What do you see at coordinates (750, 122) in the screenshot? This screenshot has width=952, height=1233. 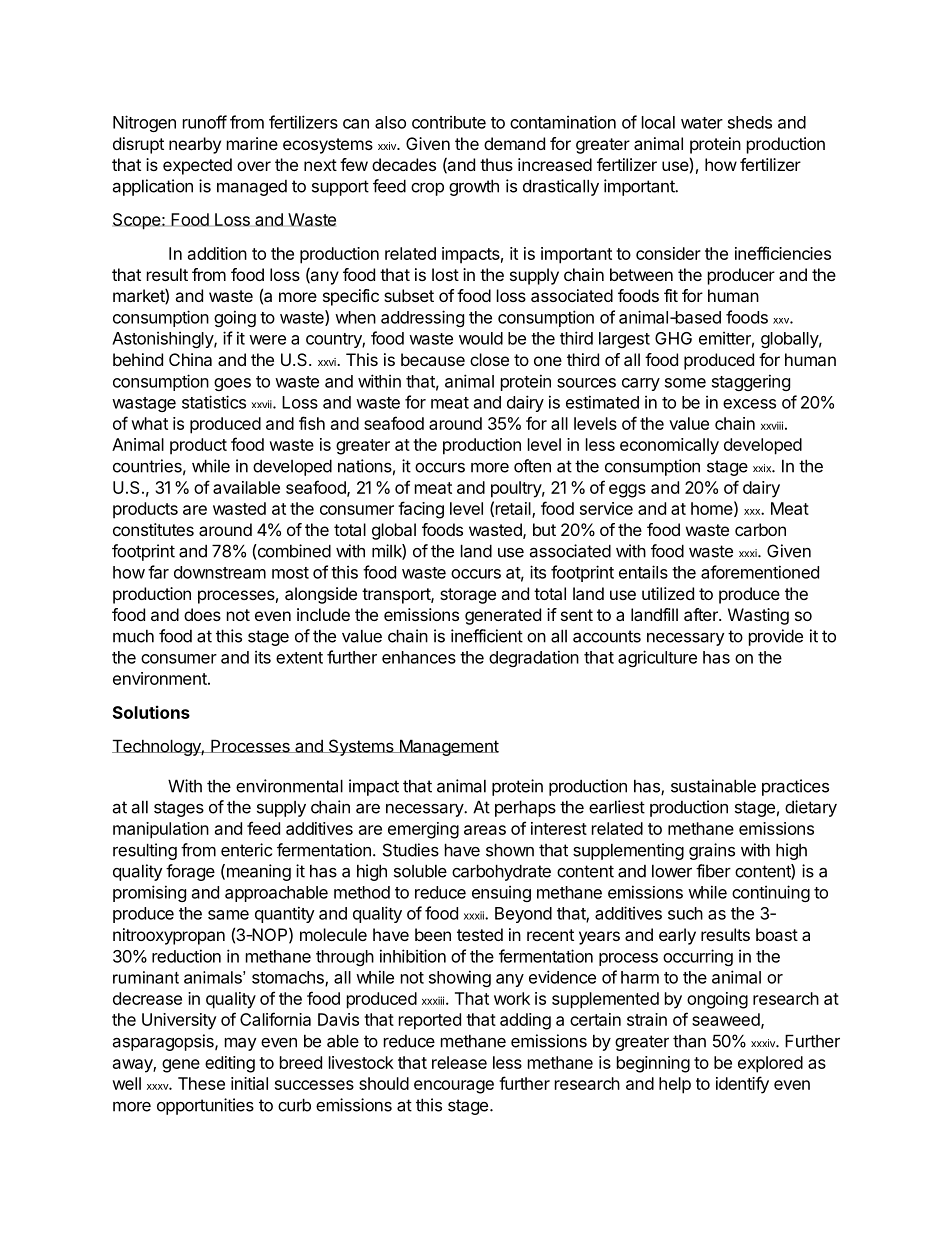 I see `sheds` at bounding box center [750, 122].
